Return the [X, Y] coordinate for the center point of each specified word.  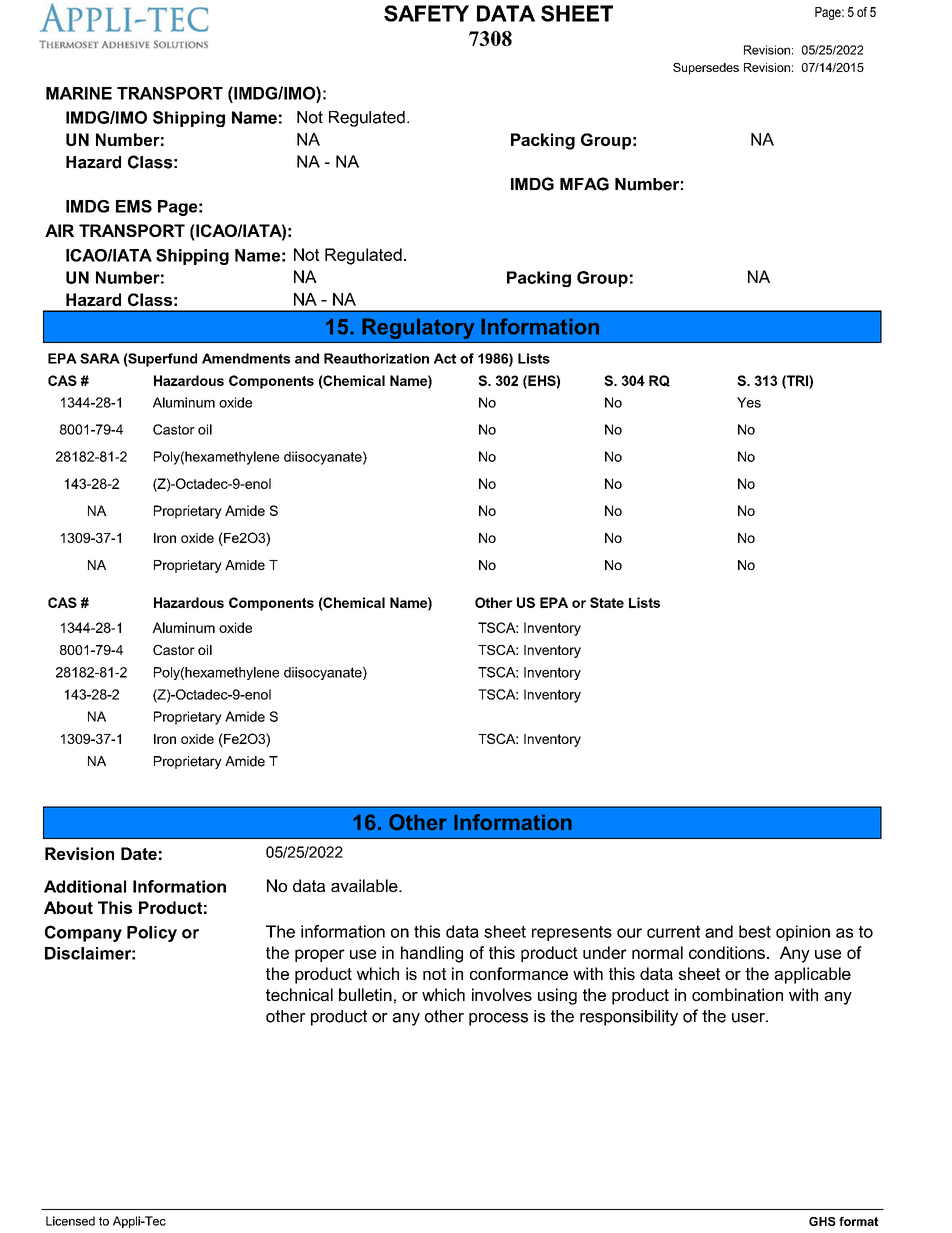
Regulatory [418, 328]
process [498, 1019]
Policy [152, 934]
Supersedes [706, 69]
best [755, 931]
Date [139, 853]
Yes [749, 402]
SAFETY [426, 13]
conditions [727, 952]
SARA [100, 358]
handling [432, 954]
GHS [822, 1221]
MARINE [79, 93]
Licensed [70, 1221]
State [607, 602]
